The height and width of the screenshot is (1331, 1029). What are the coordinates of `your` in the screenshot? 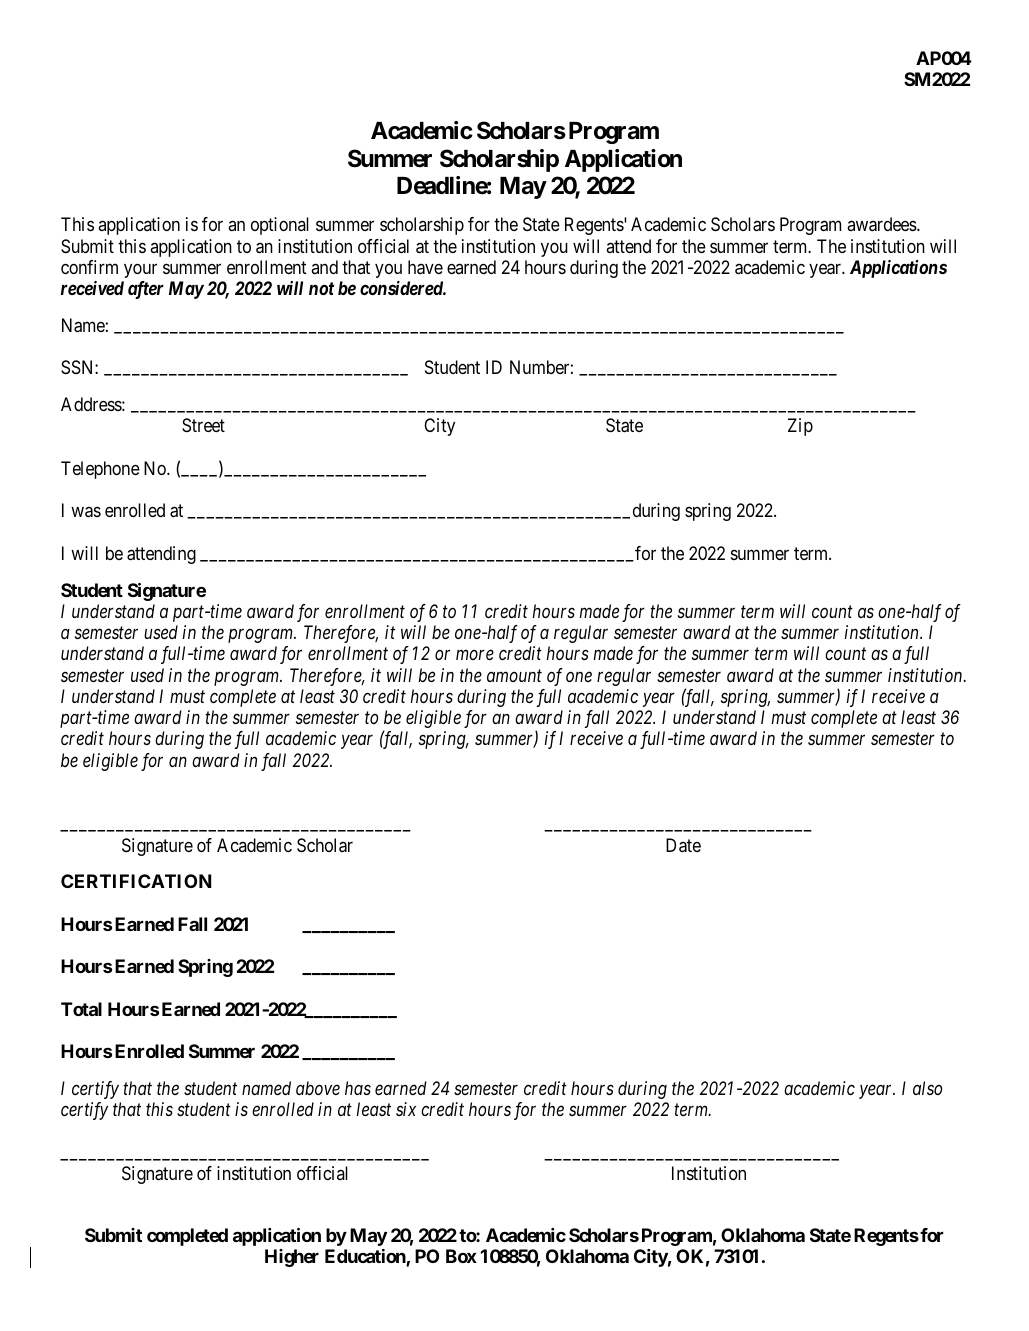 It's located at (140, 270).
